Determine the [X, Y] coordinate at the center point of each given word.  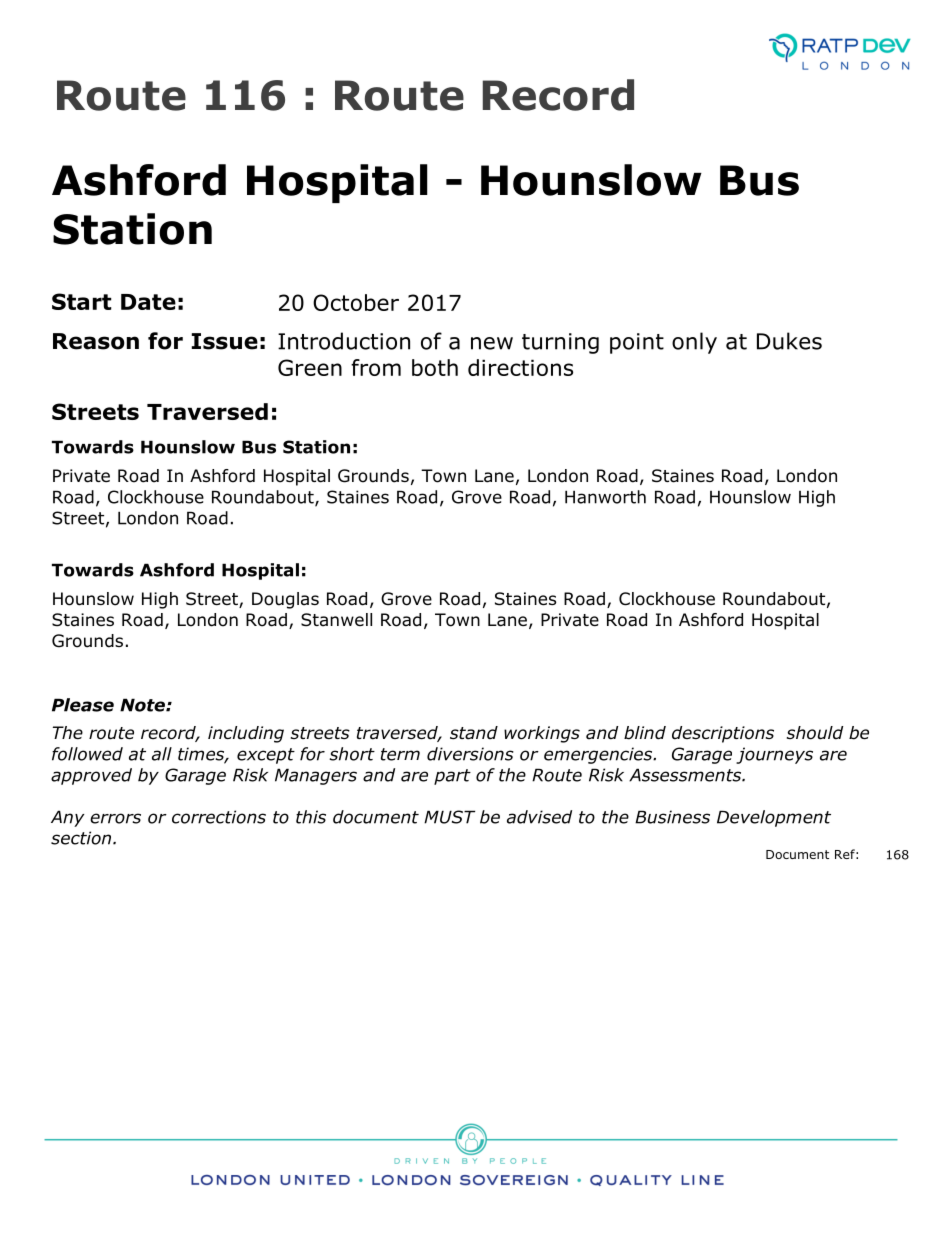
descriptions [723, 734]
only [694, 343]
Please [83, 705]
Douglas [285, 600]
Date [148, 302]
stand [474, 733]
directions [520, 367]
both [435, 367]
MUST [449, 817]
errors [115, 818]
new [492, 343]
